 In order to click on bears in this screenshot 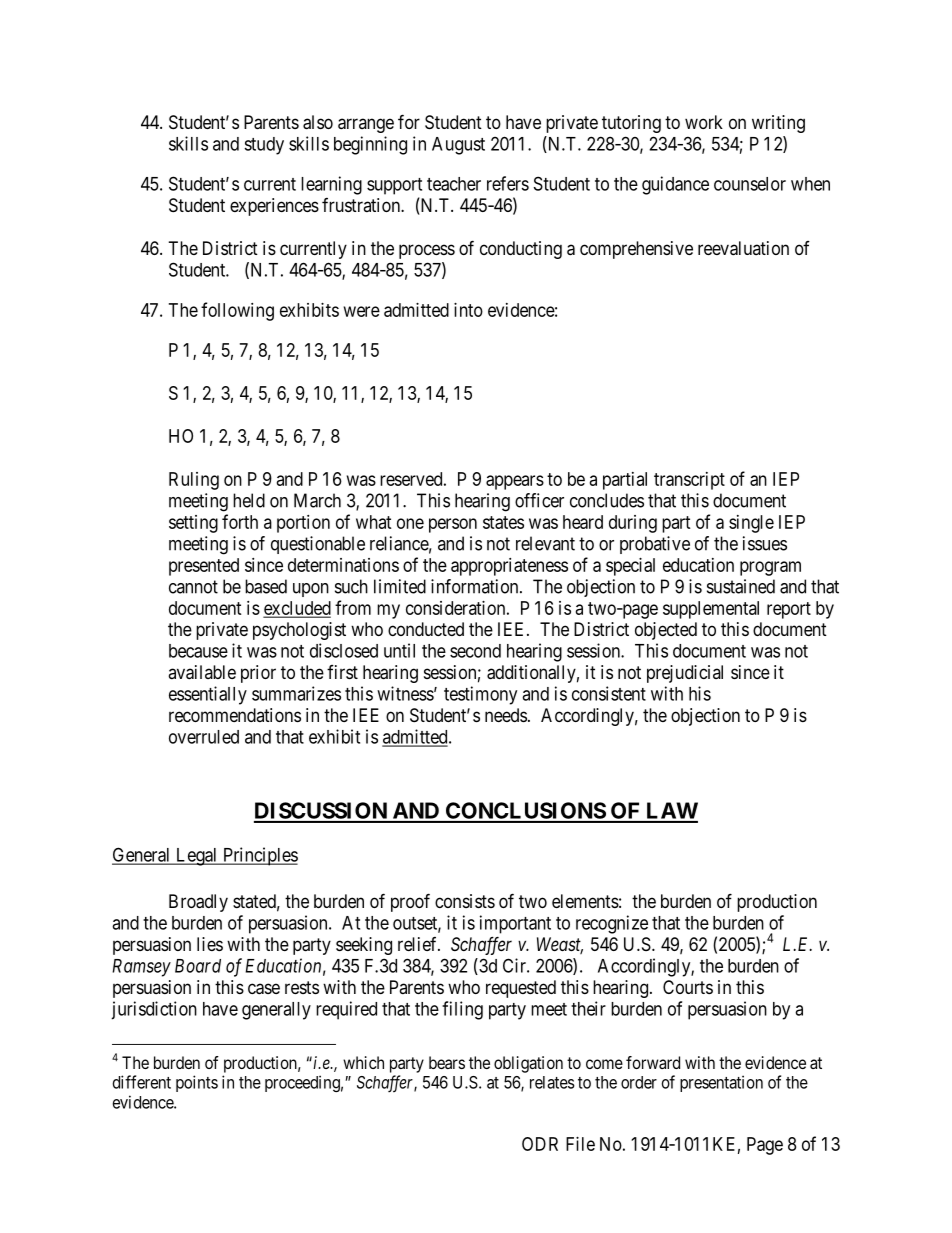, I will do `click(447, 1062)`.
